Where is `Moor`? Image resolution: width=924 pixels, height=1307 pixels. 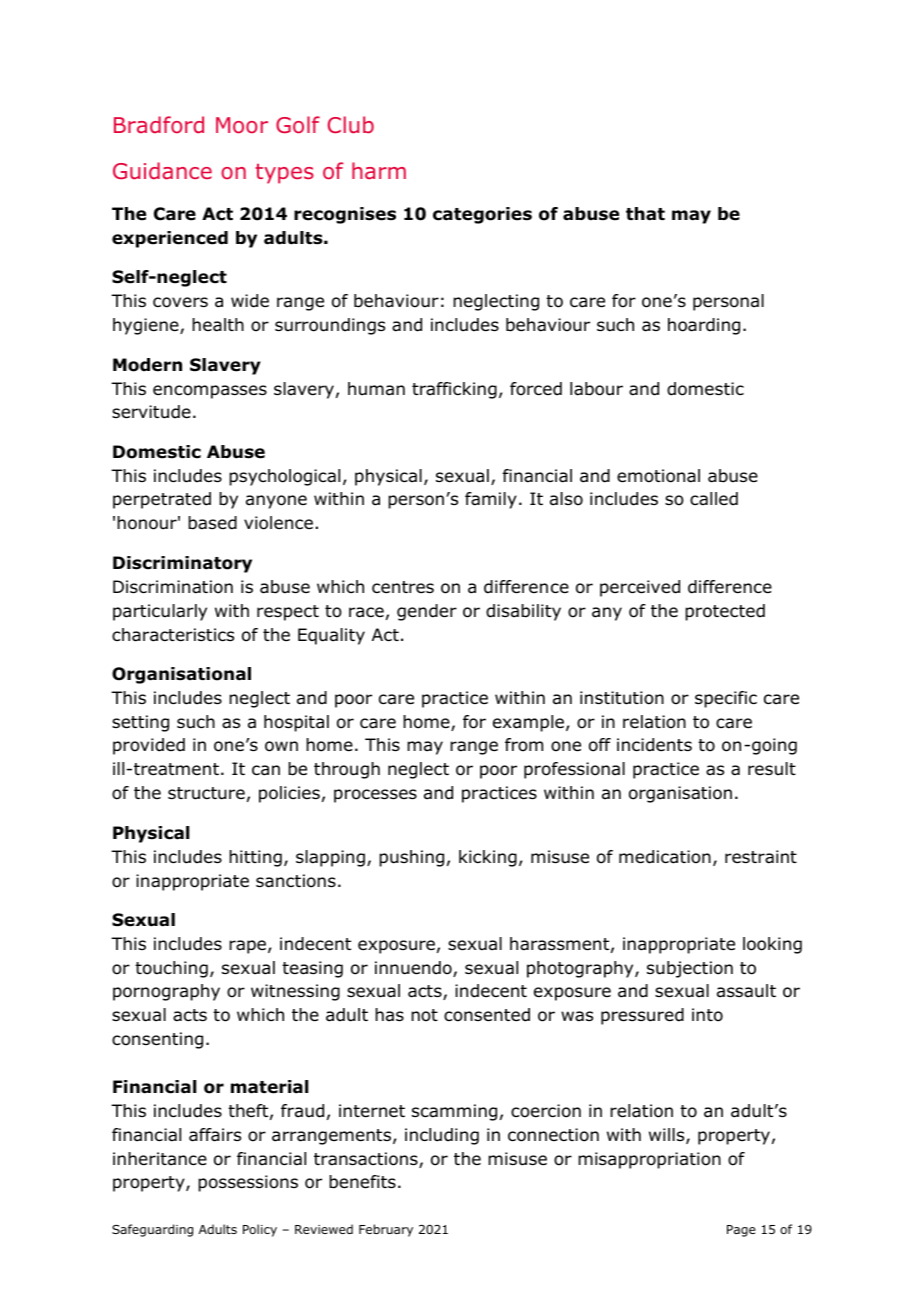
Moor is located at coordinates (242, 125).
